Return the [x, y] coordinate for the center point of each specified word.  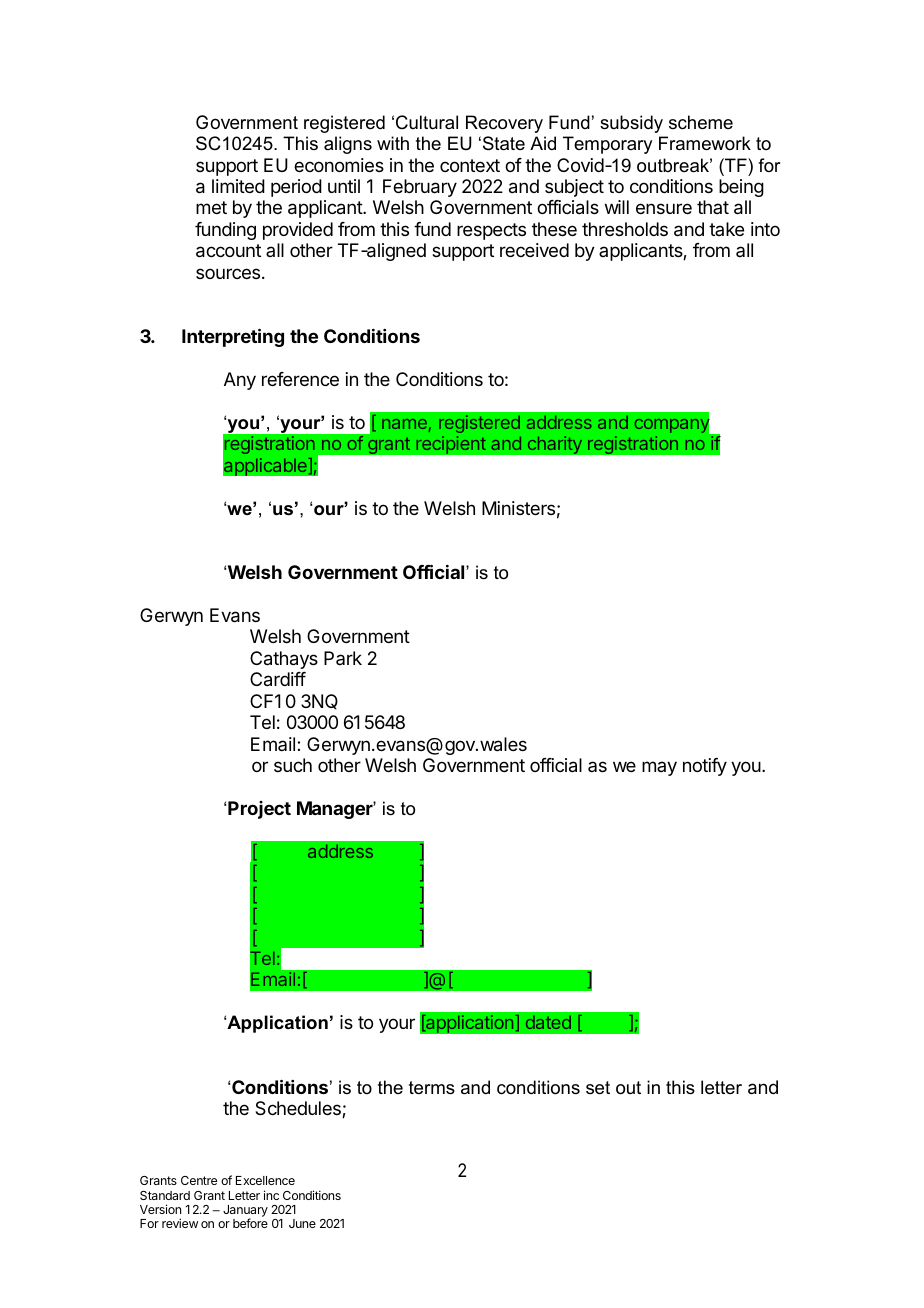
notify [705, 767]
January [245, 1212]
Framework [705, 143]
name [404, 424]
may [659, 768]
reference [300, 379]
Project [259, 810]
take [726, 229]
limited [238, 186]
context [470, 165]
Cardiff [278, 679]
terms [432, 1088]
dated [548, 1022]
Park [343, 658]
